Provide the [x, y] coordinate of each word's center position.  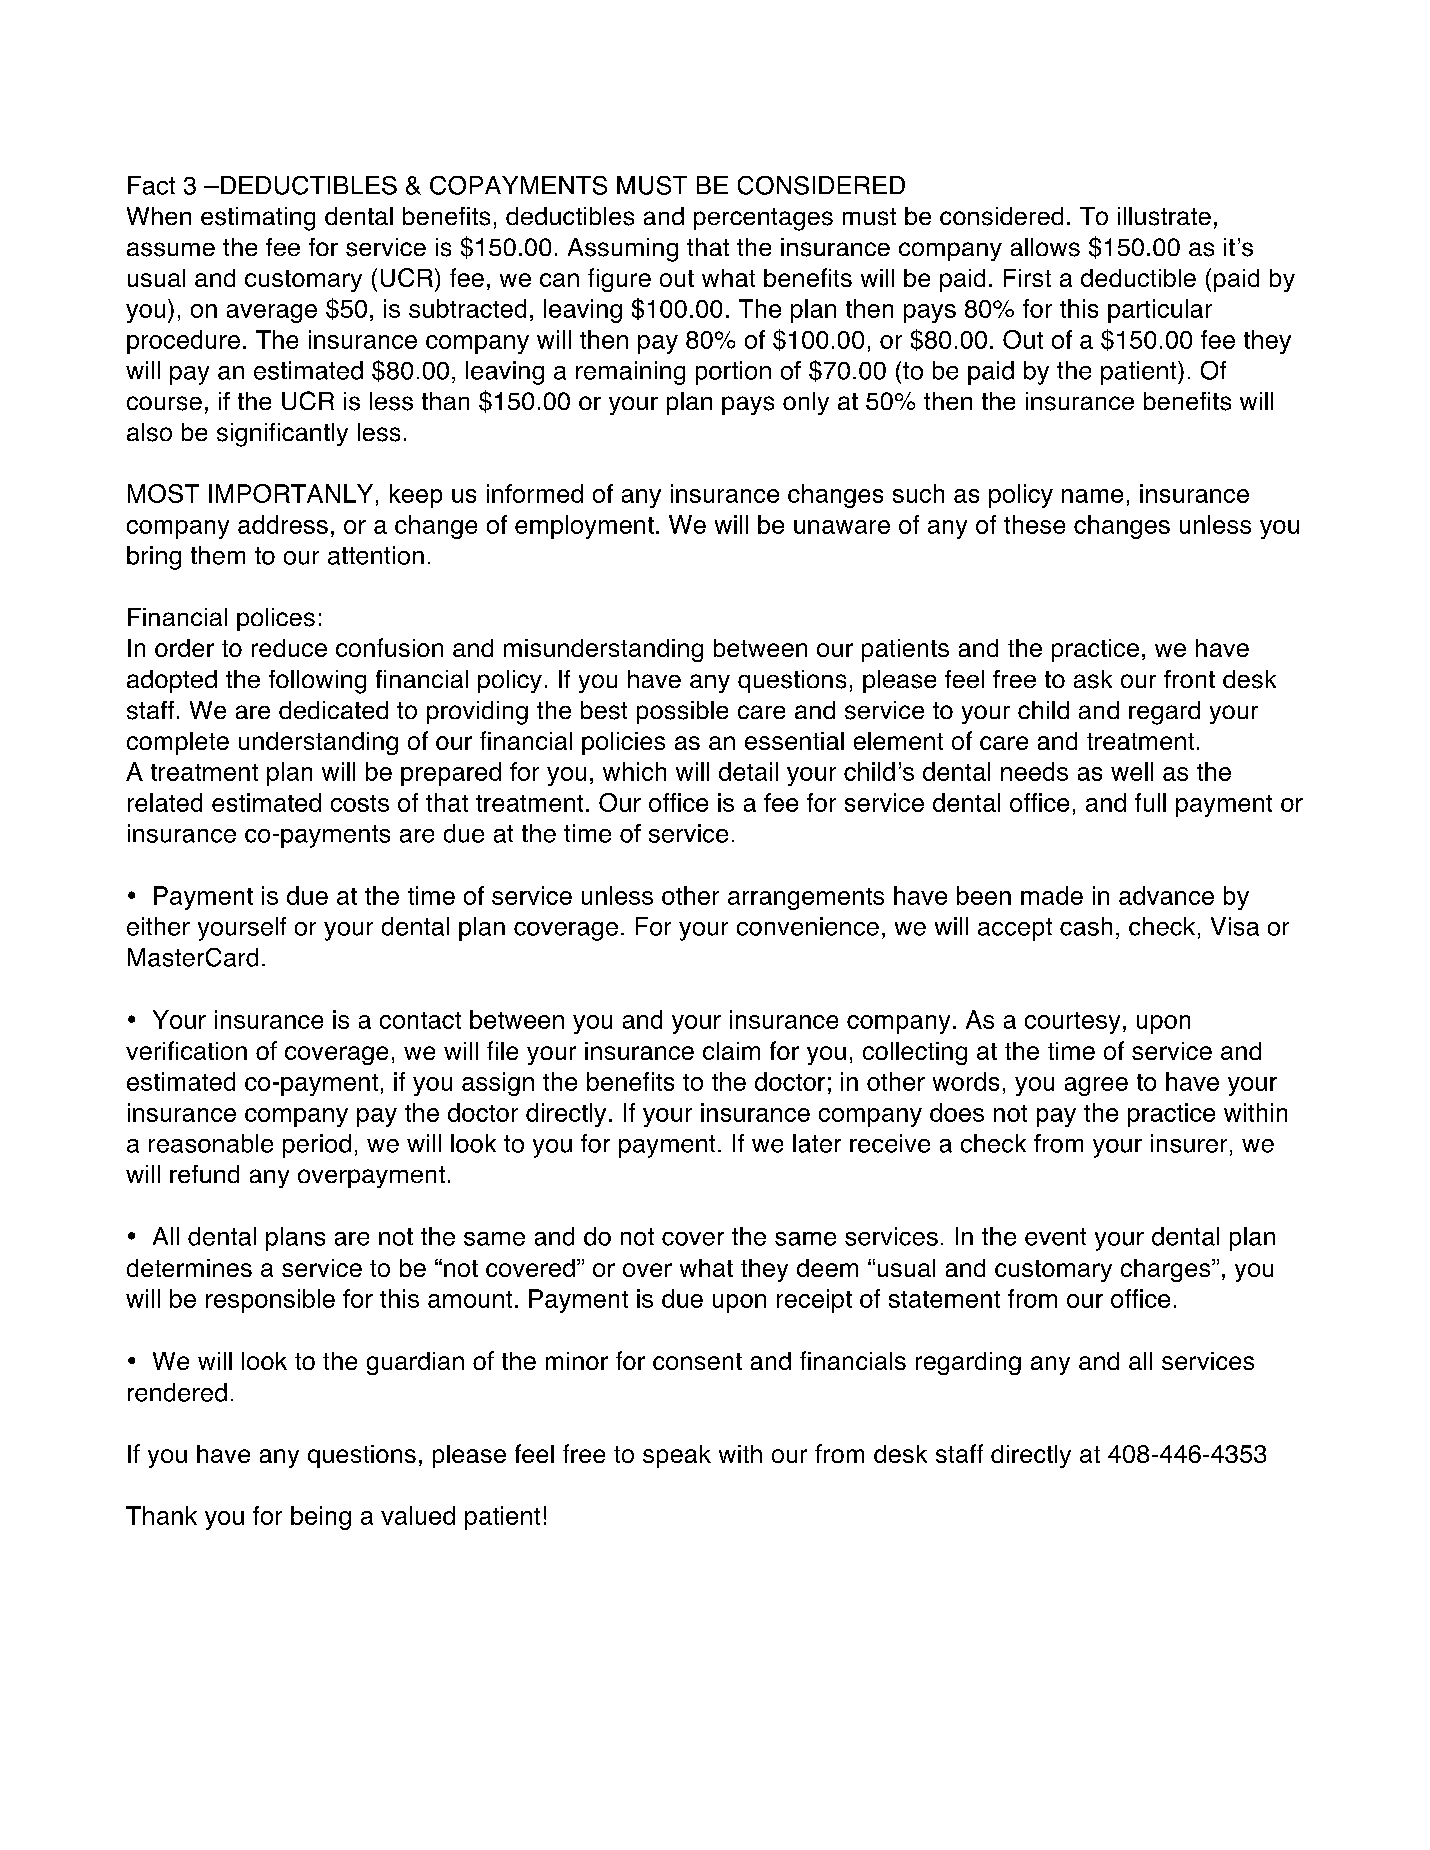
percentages [763, 219]
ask [1093, 679]
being [321, 1518]
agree [1096, 1086]
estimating [258, 219]
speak [677, 1456]
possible [682, 712]
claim [731, 1051]
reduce [289, 648]
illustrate [1164, 216]
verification [186, 1050]
